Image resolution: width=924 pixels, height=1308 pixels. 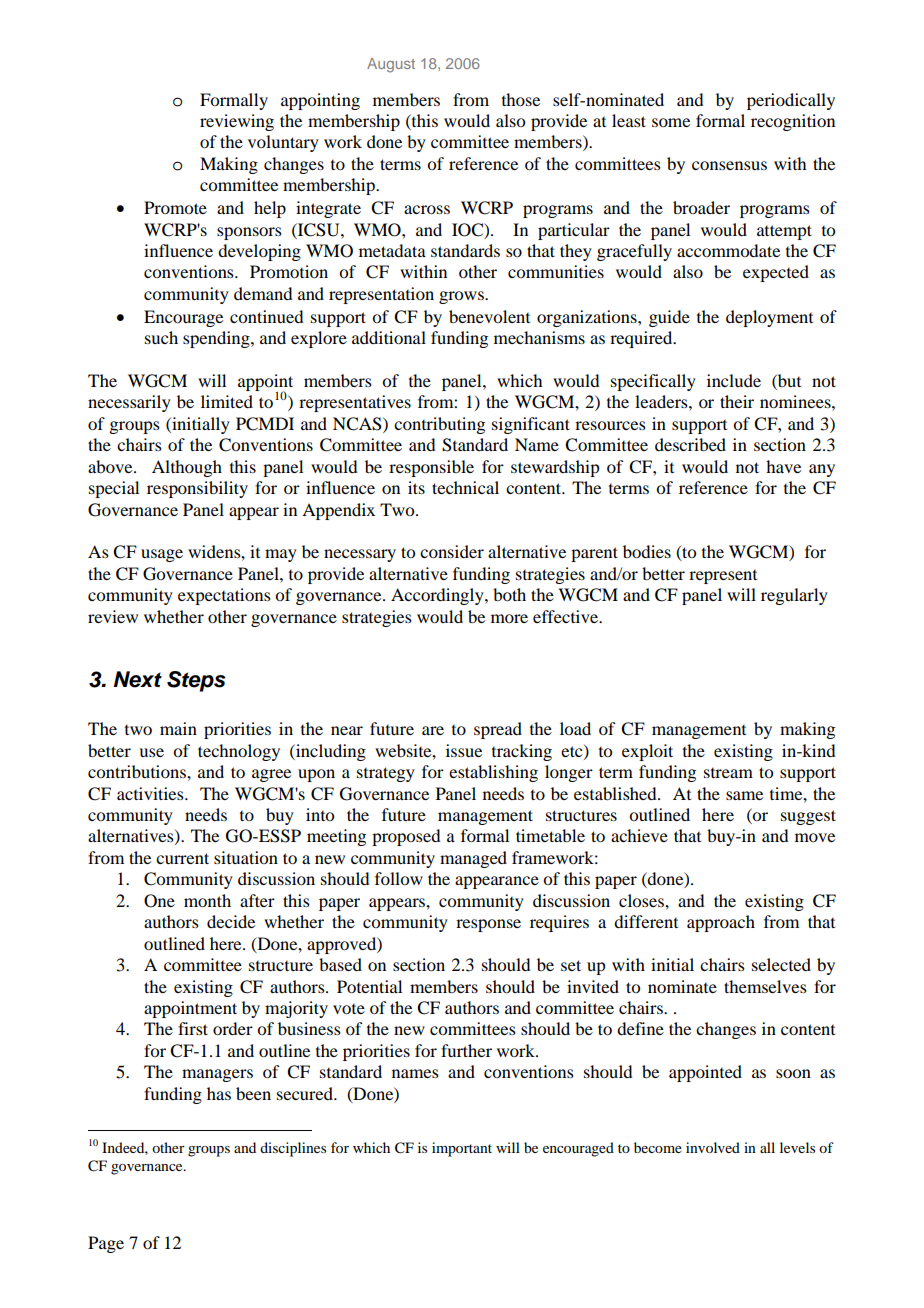 I want to click on voluntary, so click(x=283, y=143).
